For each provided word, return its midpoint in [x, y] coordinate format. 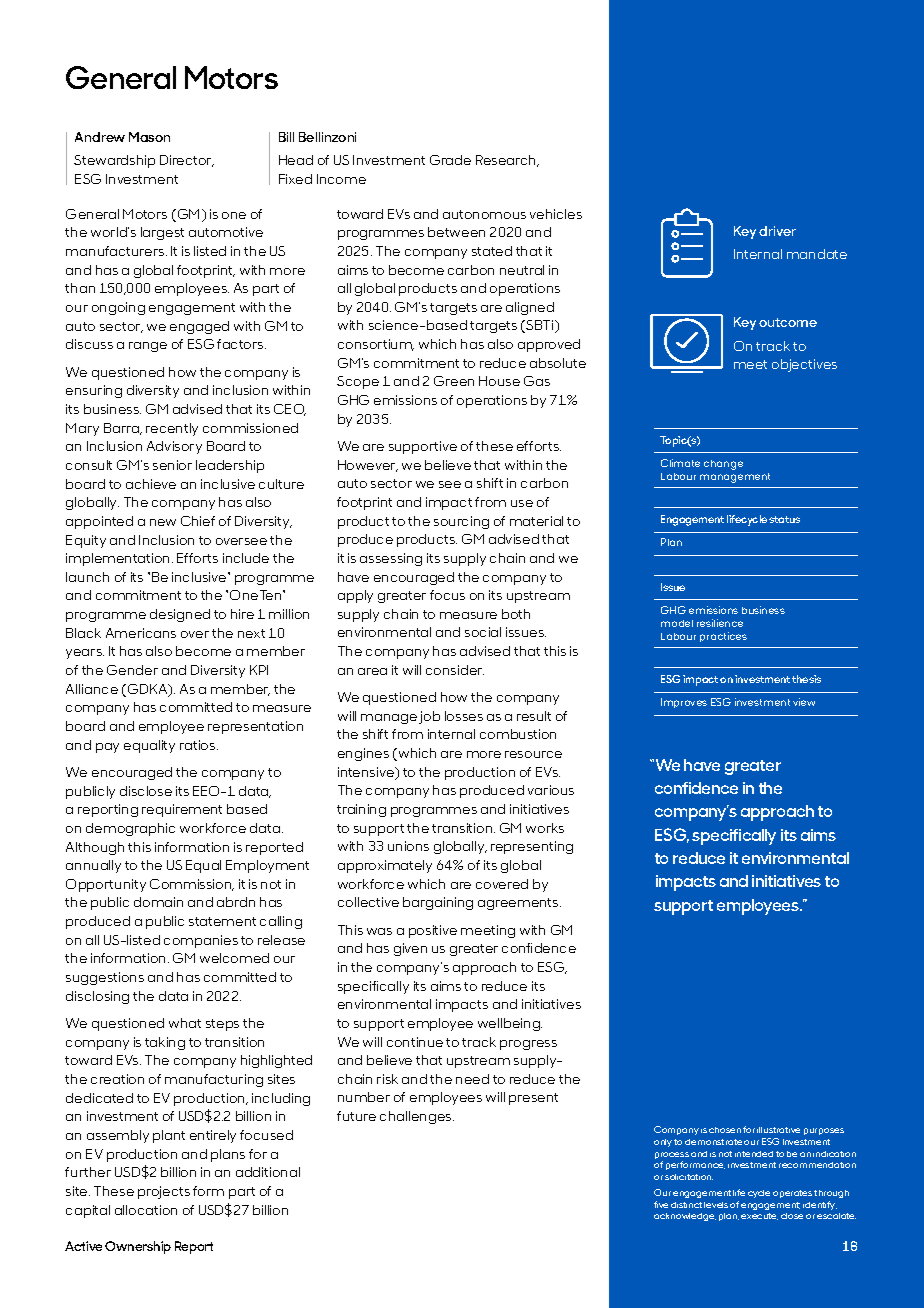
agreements [519, 904]
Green [454, 381]
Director [187, 161]
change [723, 465]
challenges [417, 1117]
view [804, 702]
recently [172, 429]
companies [201, 941]
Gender [132, 670]
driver [777, 231]
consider [455, 670]
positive [433, 931]
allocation [146, 1210]
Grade [450, 160]
